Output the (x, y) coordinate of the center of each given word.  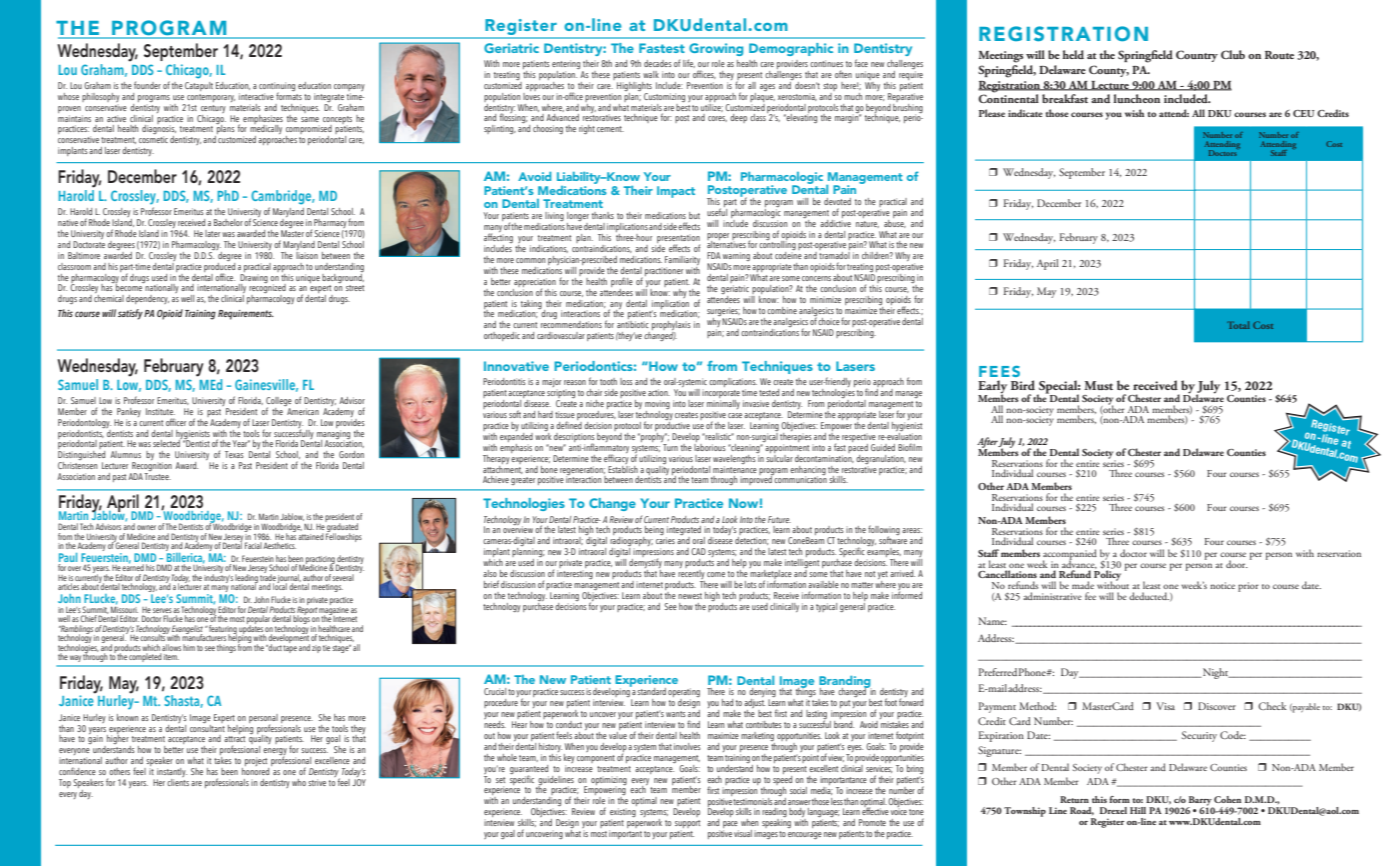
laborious (710, 446)
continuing (277, 88)
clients (178, 781)
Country (1197, 56)
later (212, 233)
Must (1098, 385)
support (687, 825)
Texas (234, 454)
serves (162, 610)
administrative (1052, 596)
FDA (714, 255)
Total (1238, 325)
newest (690, 596)
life (689, 63)
